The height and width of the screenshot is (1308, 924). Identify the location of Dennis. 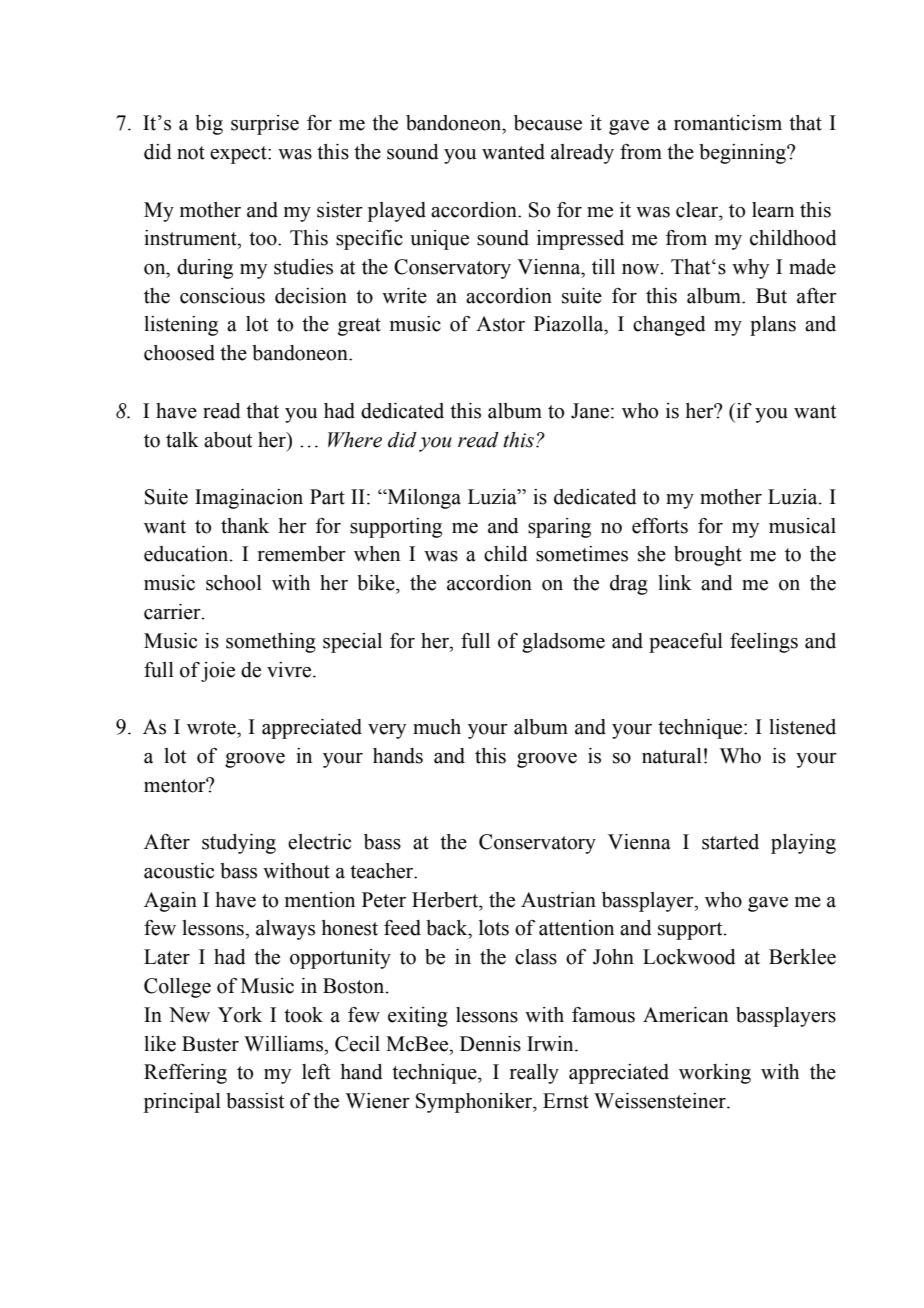
(490, 1044).
